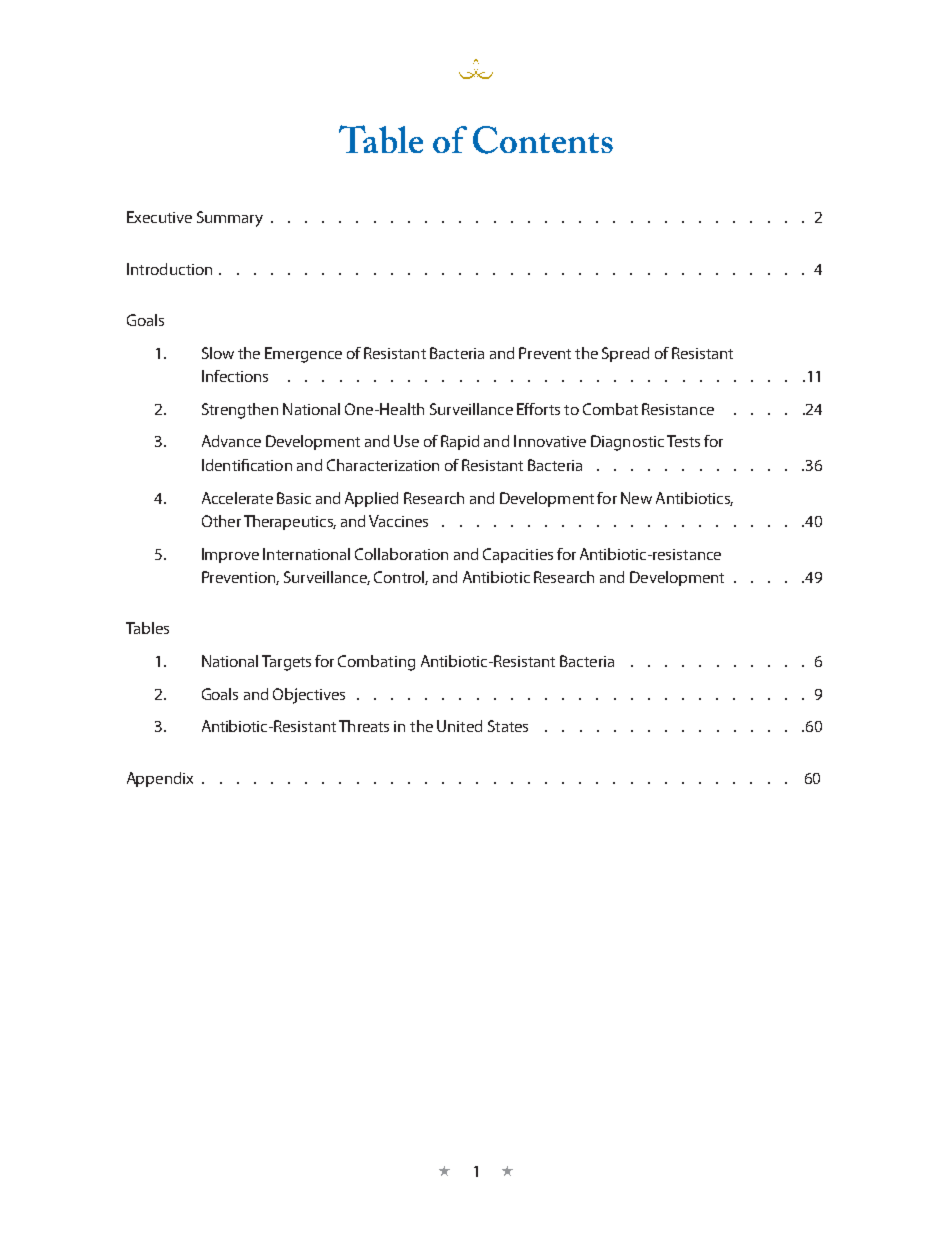 The image size is (952, 1233). I want to click on Capacities, so click(518, 555).
